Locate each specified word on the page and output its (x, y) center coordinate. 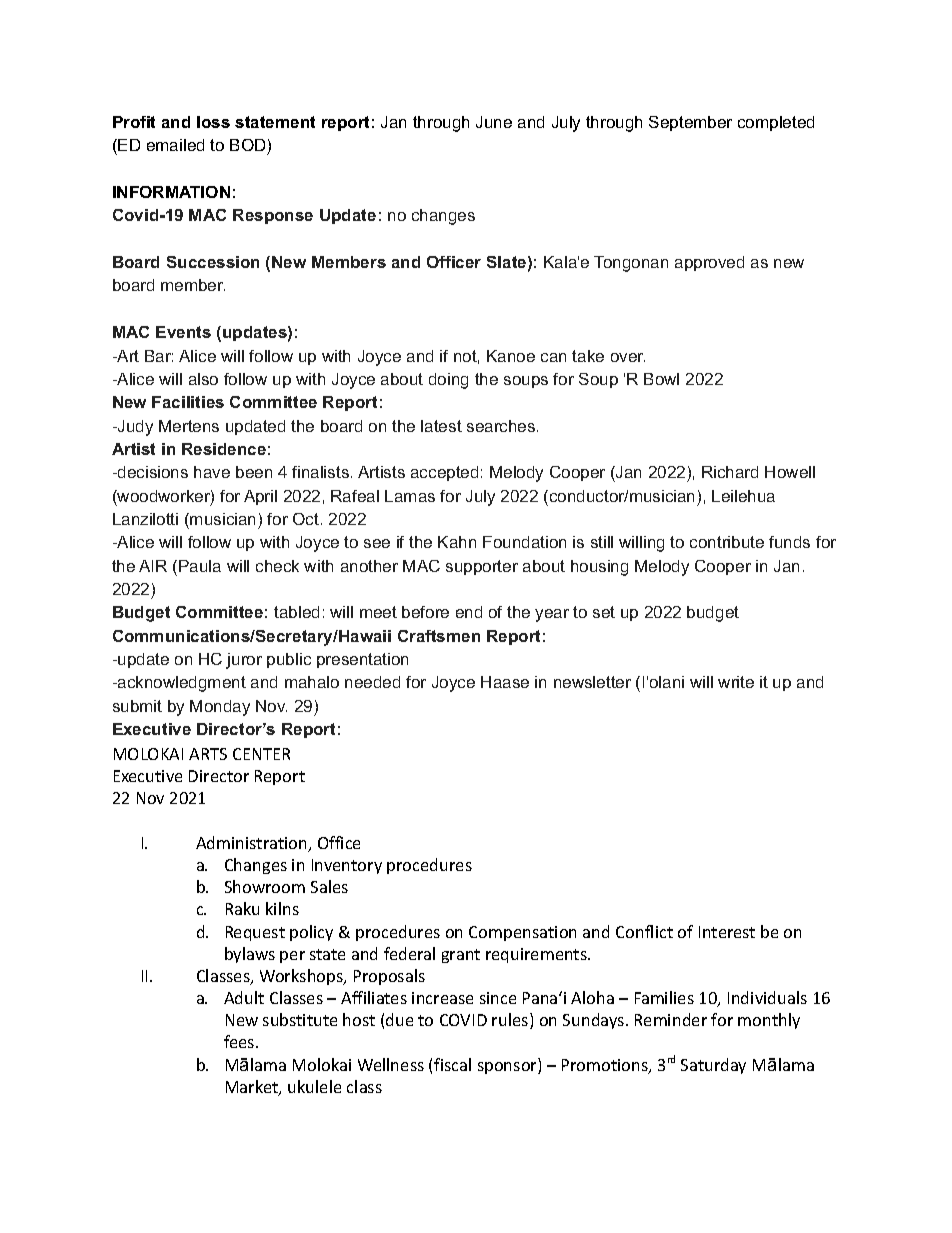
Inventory (347, 866)
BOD (249, 147)
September (690, 123)
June (494, 122)
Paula (200, 566)
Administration (252, 844)
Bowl (661, 379)
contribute (727, 542)
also (203, 379)
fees (240, 1041)
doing (448, 381)
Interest (727, 932)
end (469, 612)
